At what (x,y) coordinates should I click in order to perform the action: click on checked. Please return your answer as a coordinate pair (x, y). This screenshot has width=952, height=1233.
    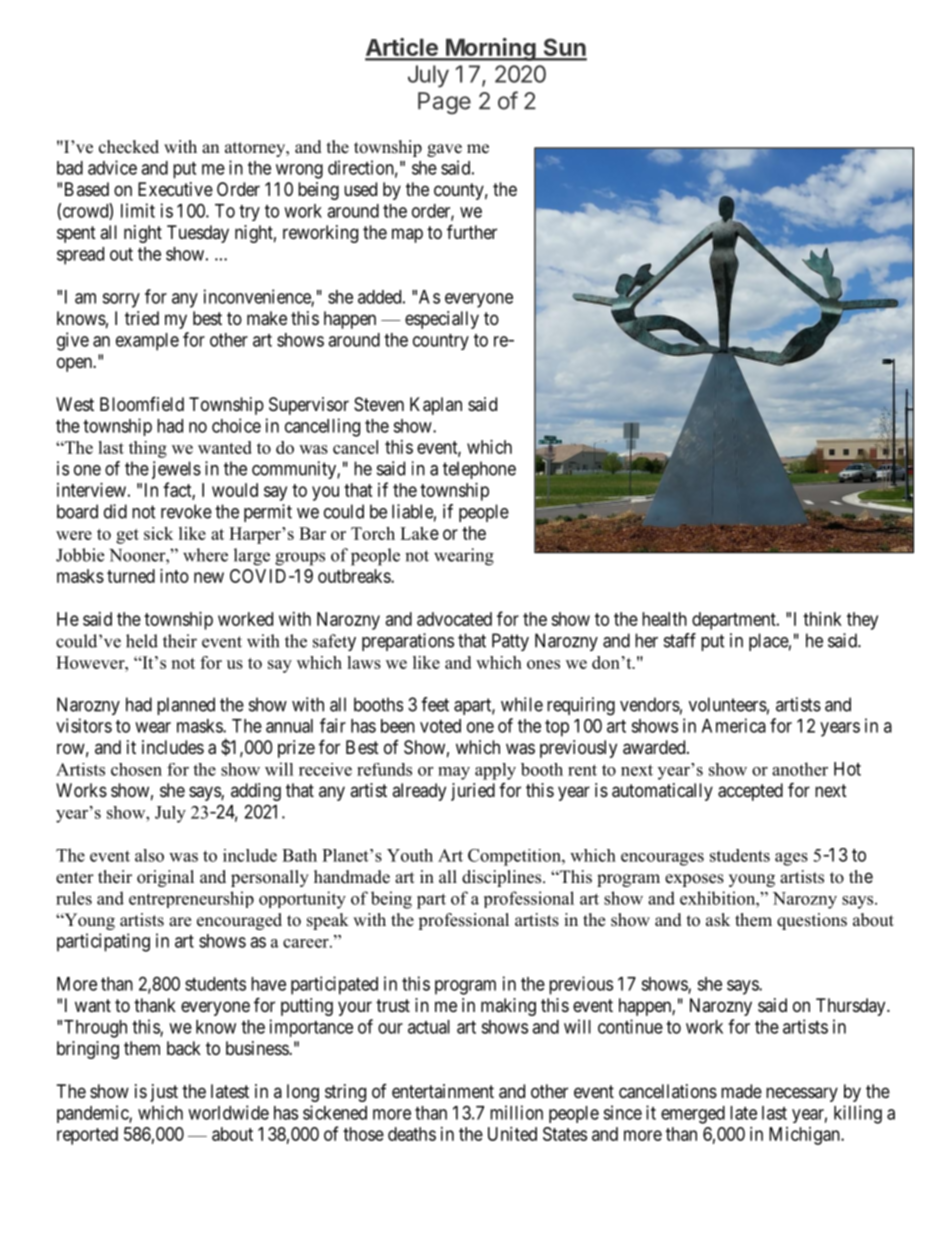
    Looking at the image, I should click on (129, 147).
